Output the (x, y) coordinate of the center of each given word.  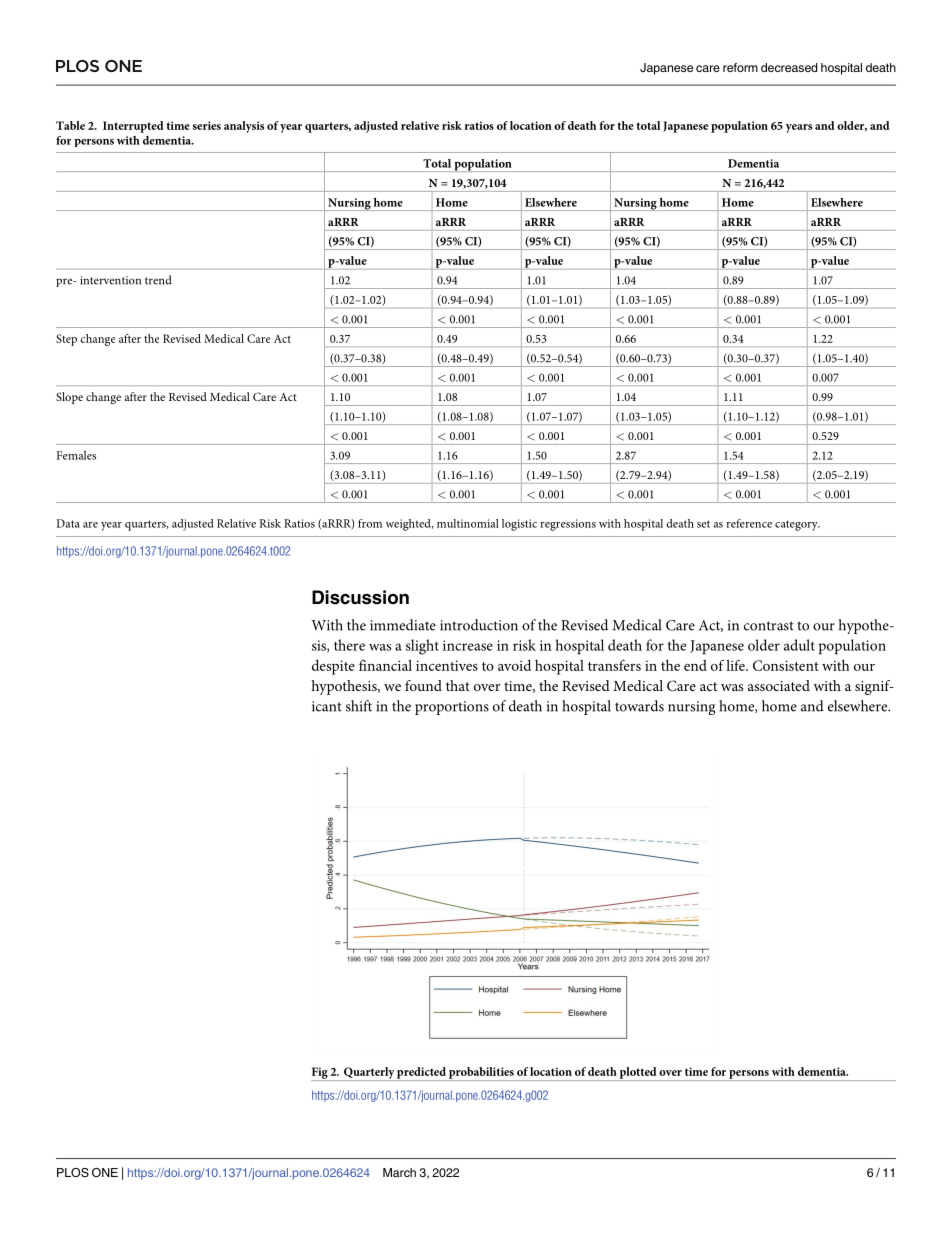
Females (76, 455)
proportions (452, 708)
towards (639, 706)
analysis (244, 127)
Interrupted (133, 127)
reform (740, 67)
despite (333, 667)
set (703, 524)
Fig (320, 1074)
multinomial (468, 523)
